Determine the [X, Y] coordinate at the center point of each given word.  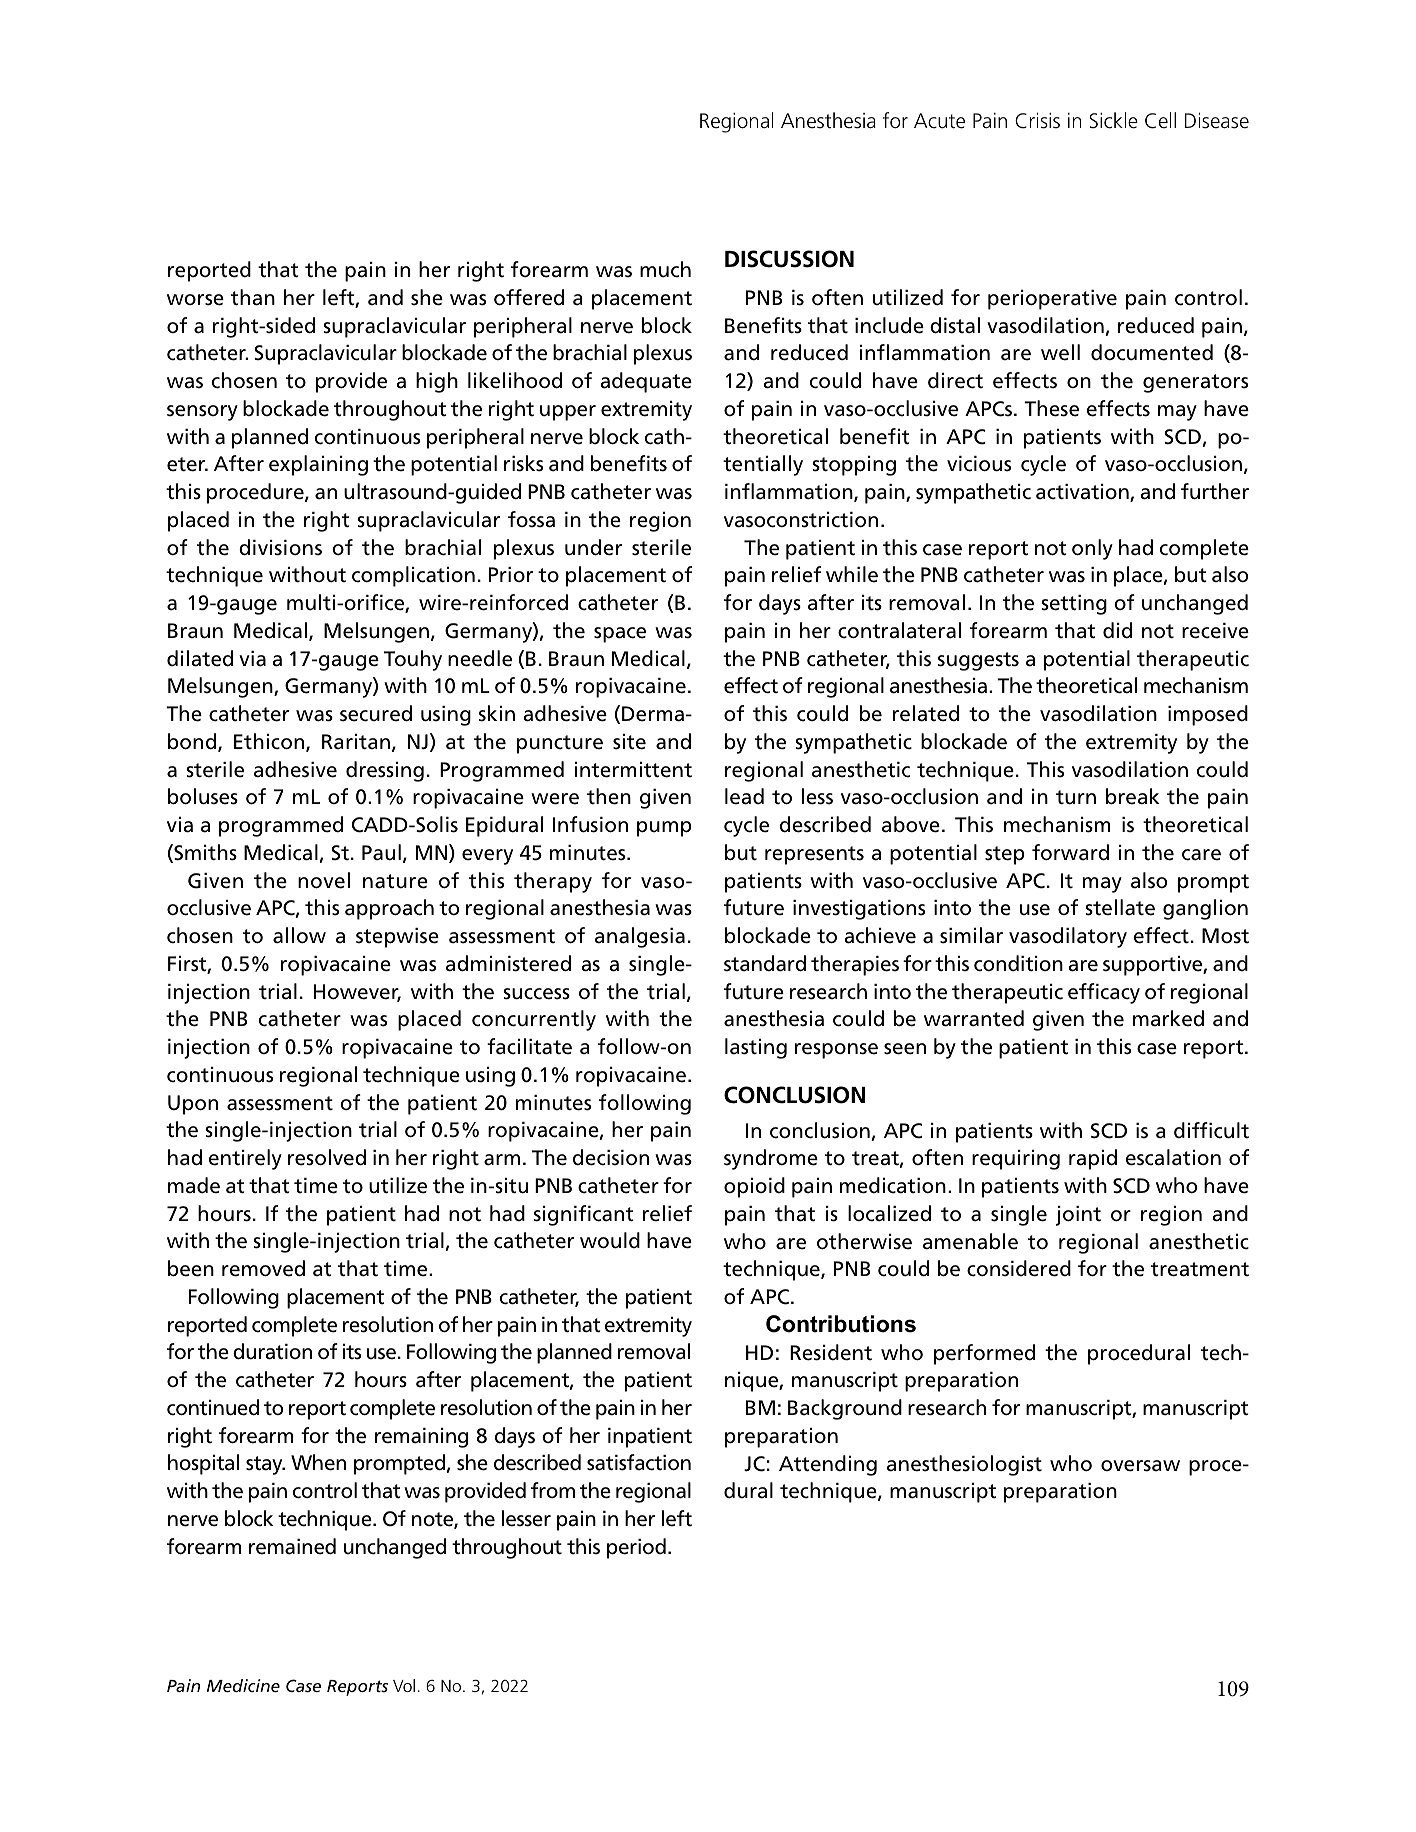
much [665, 269]
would [610, 1240]
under [593, 547]
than [253, 297]
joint [1078, 1216]
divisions [280, 547]
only [1092, 549]
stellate [1120, 907]
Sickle [1114, 120]
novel [324, 880]
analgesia [640, 937]
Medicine [243, 1685]
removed [263, 1268]
